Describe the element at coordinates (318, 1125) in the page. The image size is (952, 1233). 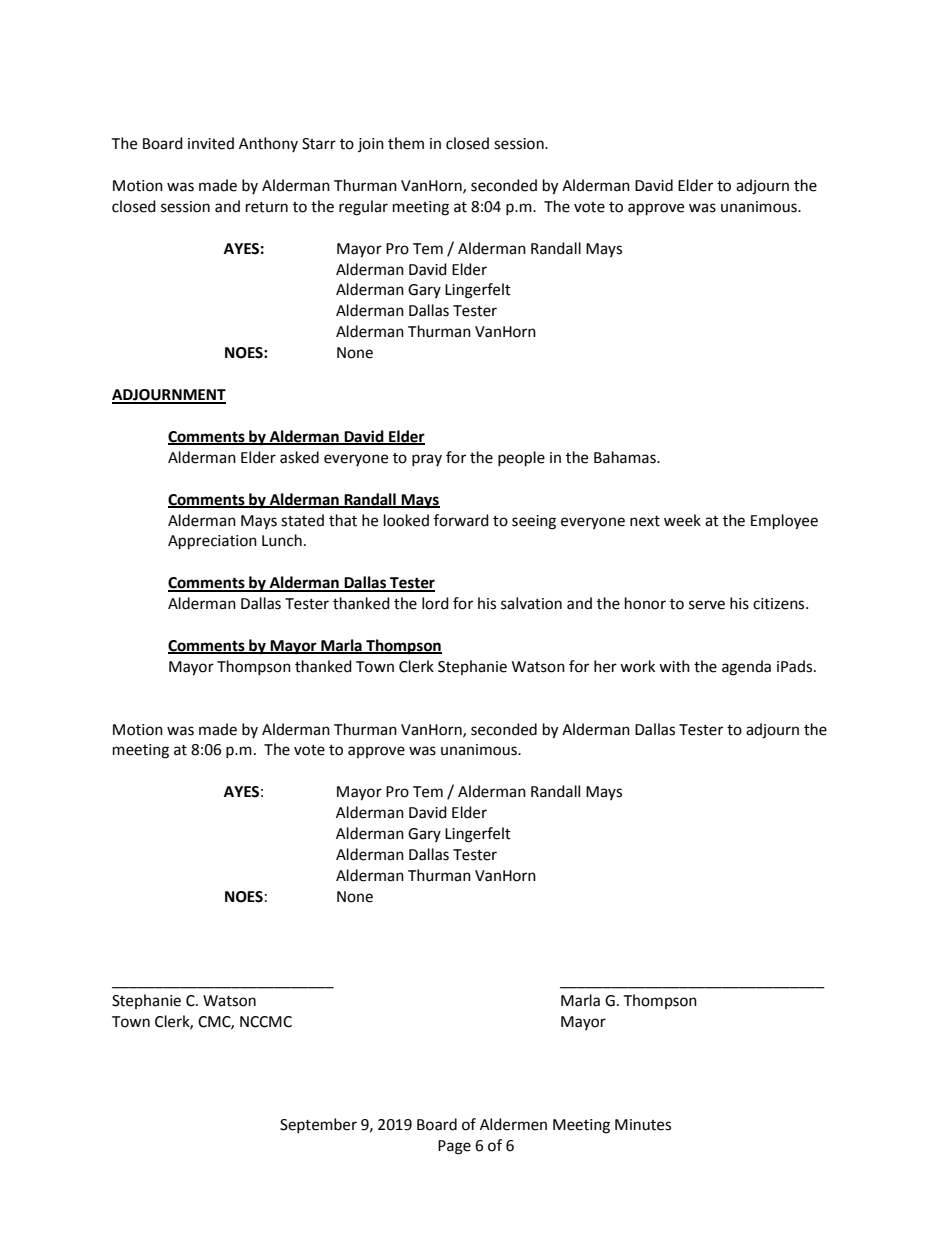
I see `September` at that location.
